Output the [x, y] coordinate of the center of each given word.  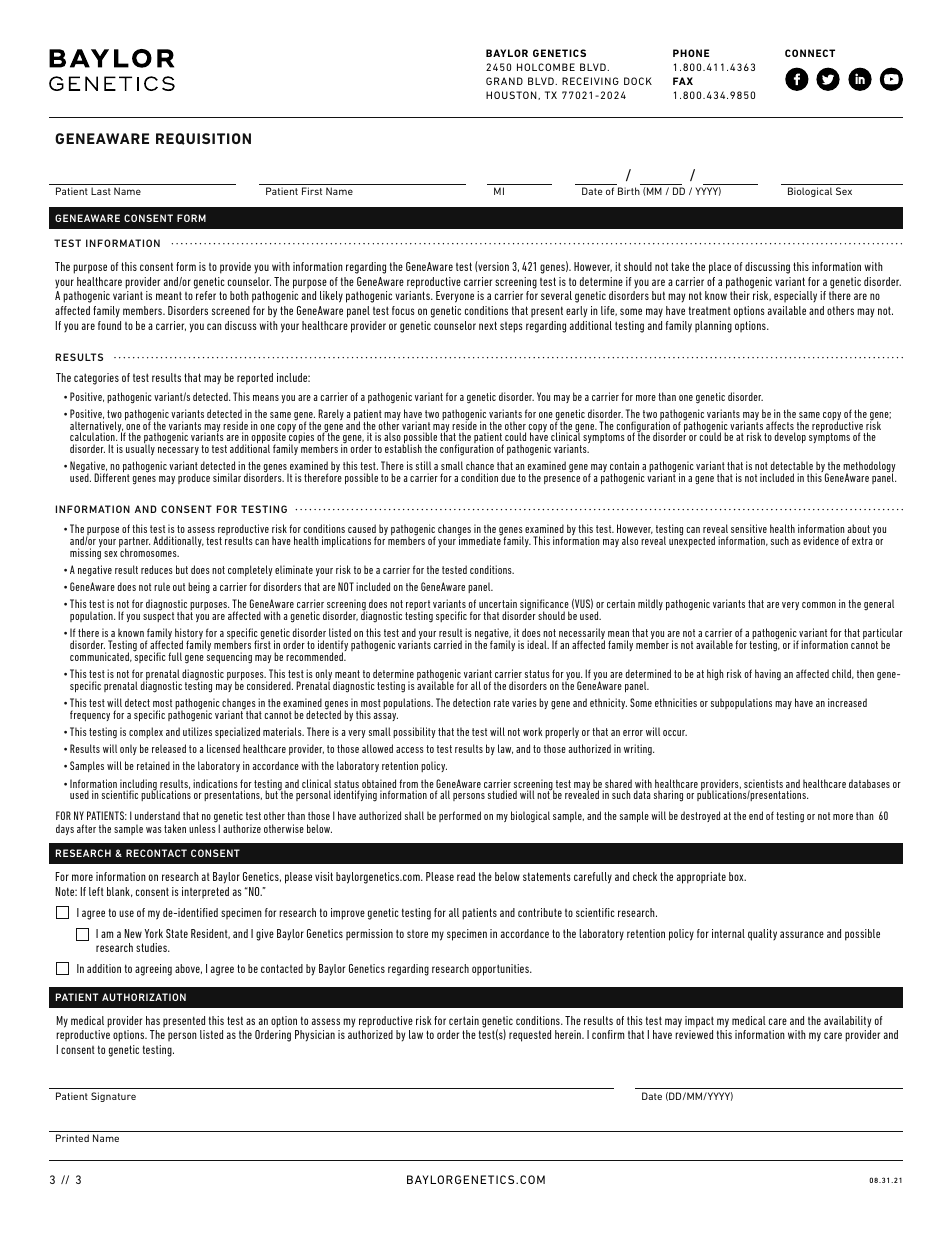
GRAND [504, 81]
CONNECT [810, 53]
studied [502, 794]
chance [480, 465]
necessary [178, 451]
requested [530, 1036]
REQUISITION [203, 139]
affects [780, 427]
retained [153, 765]
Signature [113, 1097]
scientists [763, 785]
